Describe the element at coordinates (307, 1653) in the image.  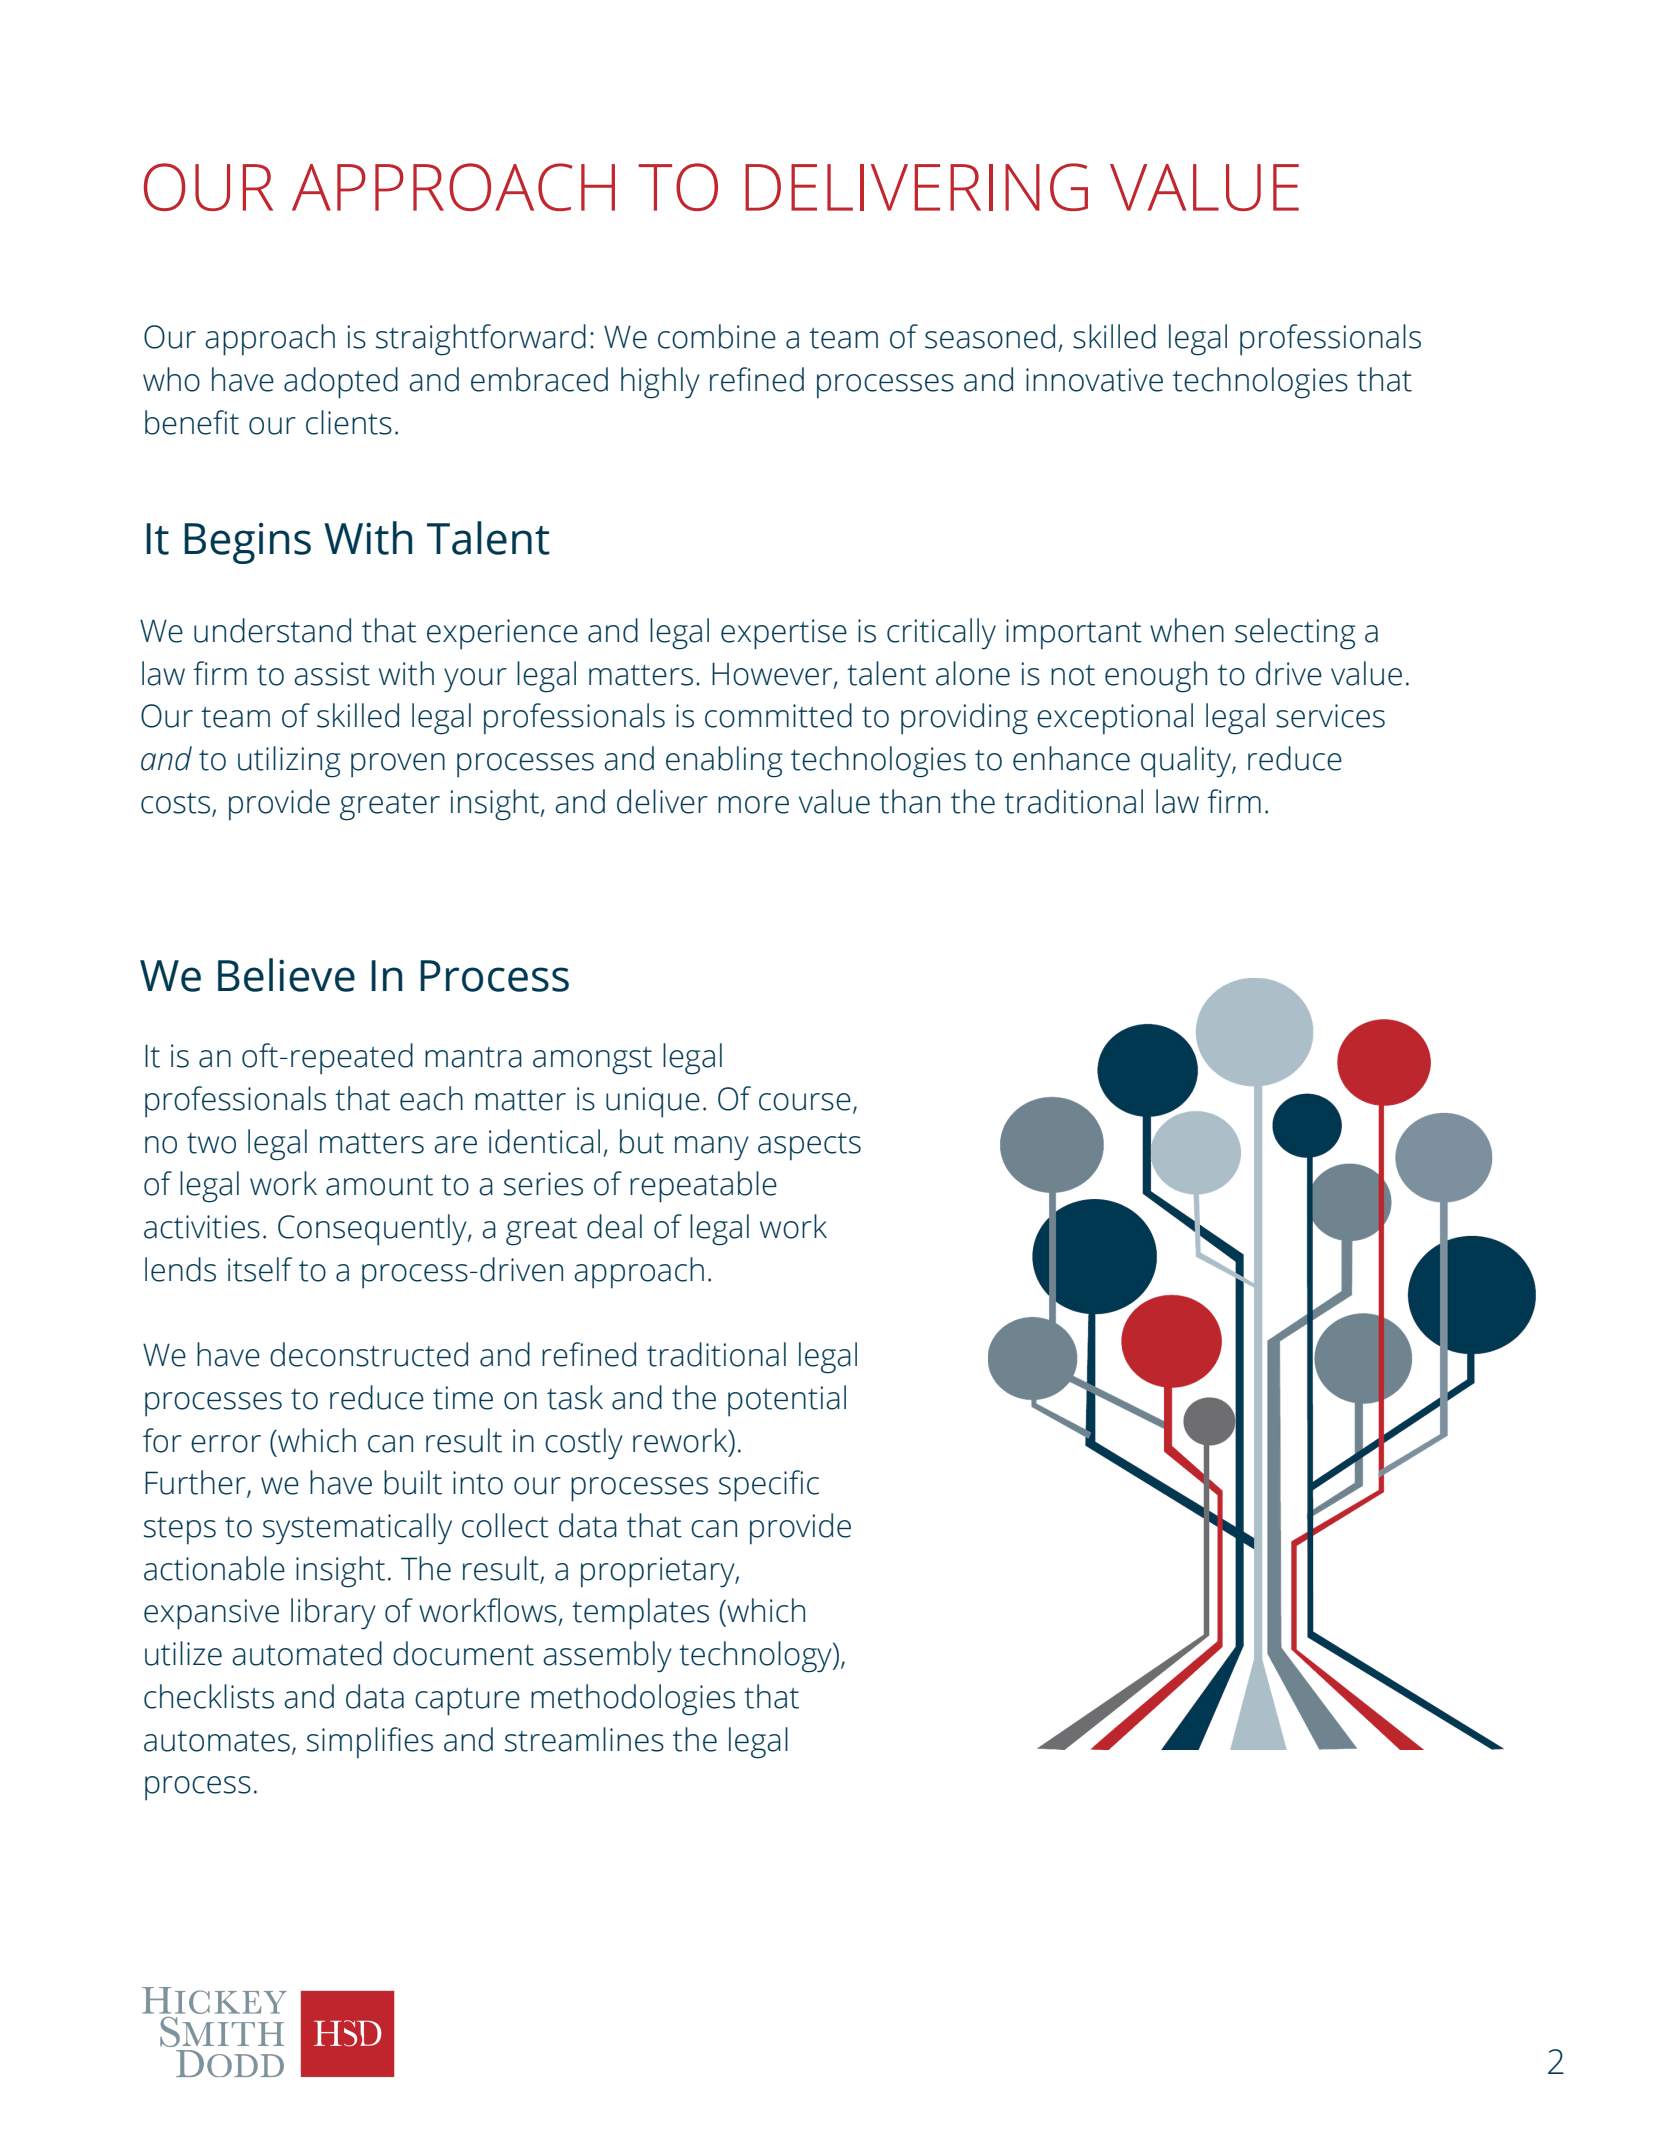
I see `automated` at that location.
